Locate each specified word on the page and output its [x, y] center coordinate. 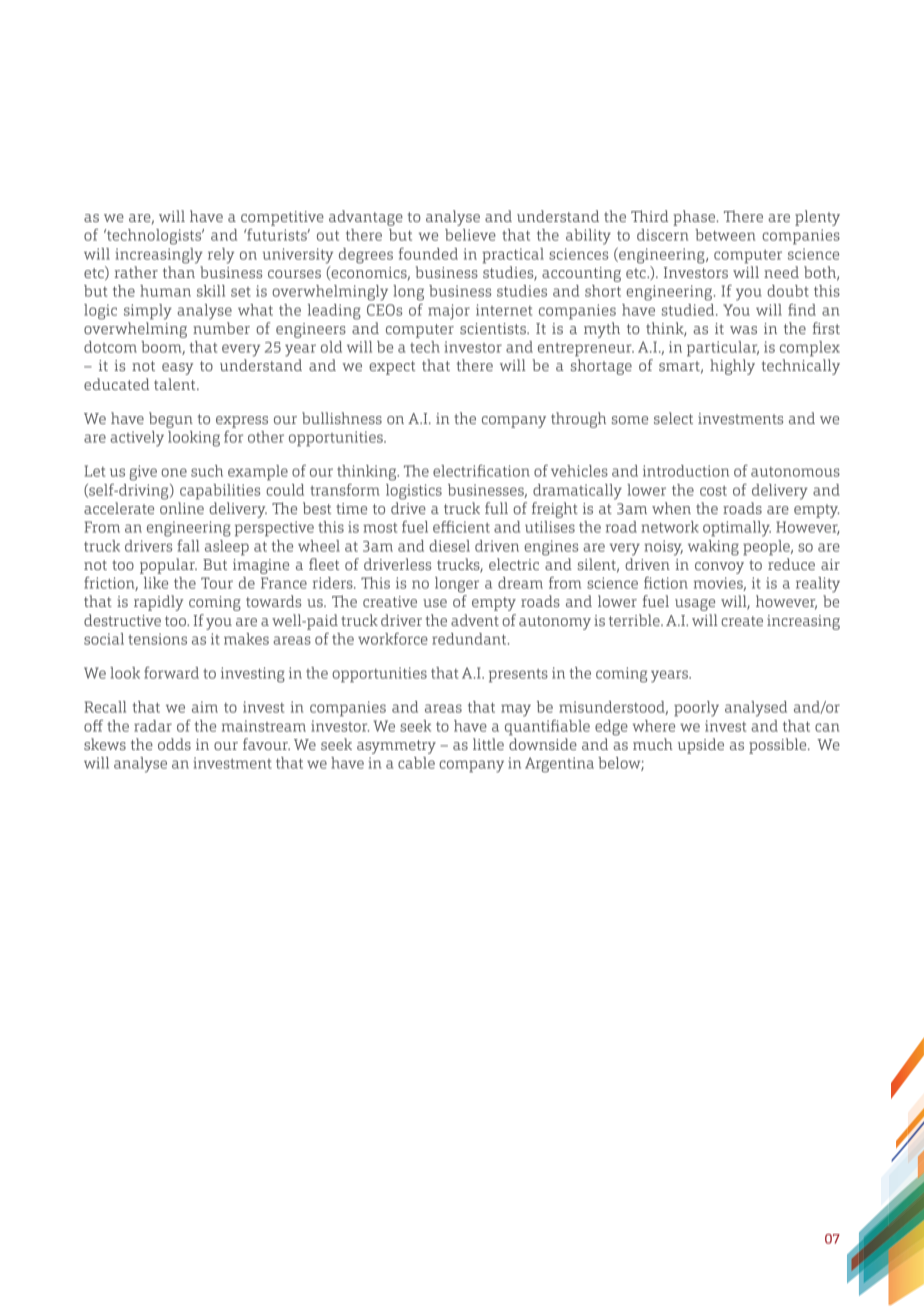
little [488, 744]
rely [221, 256]
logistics [414, 492]
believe [470, 235]
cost [713, 491]
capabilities [220, 492]
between [725, 235]
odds [174, 744]
